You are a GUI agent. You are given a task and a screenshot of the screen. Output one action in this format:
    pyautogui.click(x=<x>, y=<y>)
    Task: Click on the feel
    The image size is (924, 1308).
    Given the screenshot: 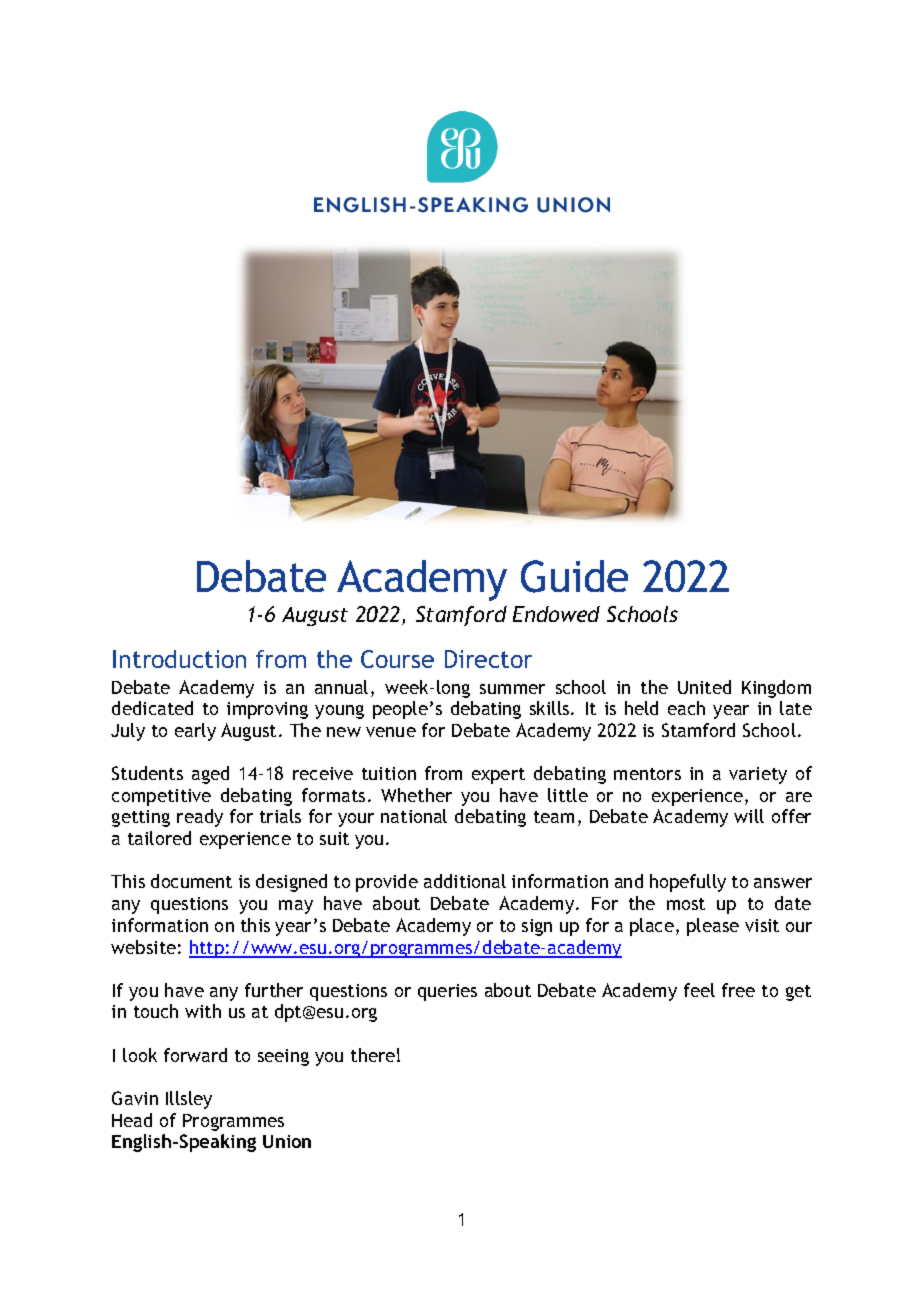 What is the action you would take?
    pyautogui.click(x=699, y=990)
